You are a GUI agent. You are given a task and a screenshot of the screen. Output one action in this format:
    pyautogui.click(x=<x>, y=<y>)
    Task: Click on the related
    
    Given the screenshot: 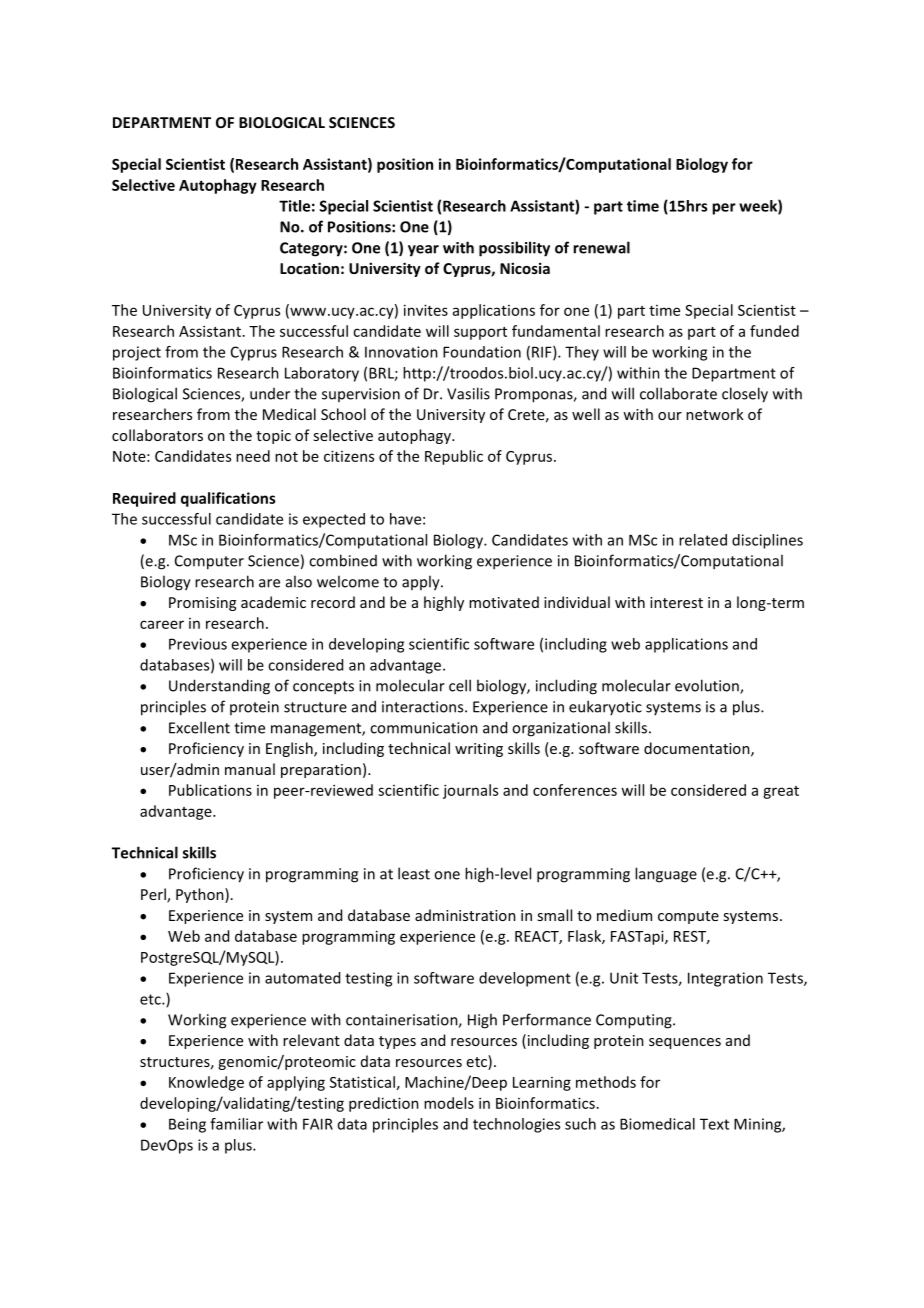 What is the action you would take?
    pyautogui.click(x=703, y=540)
